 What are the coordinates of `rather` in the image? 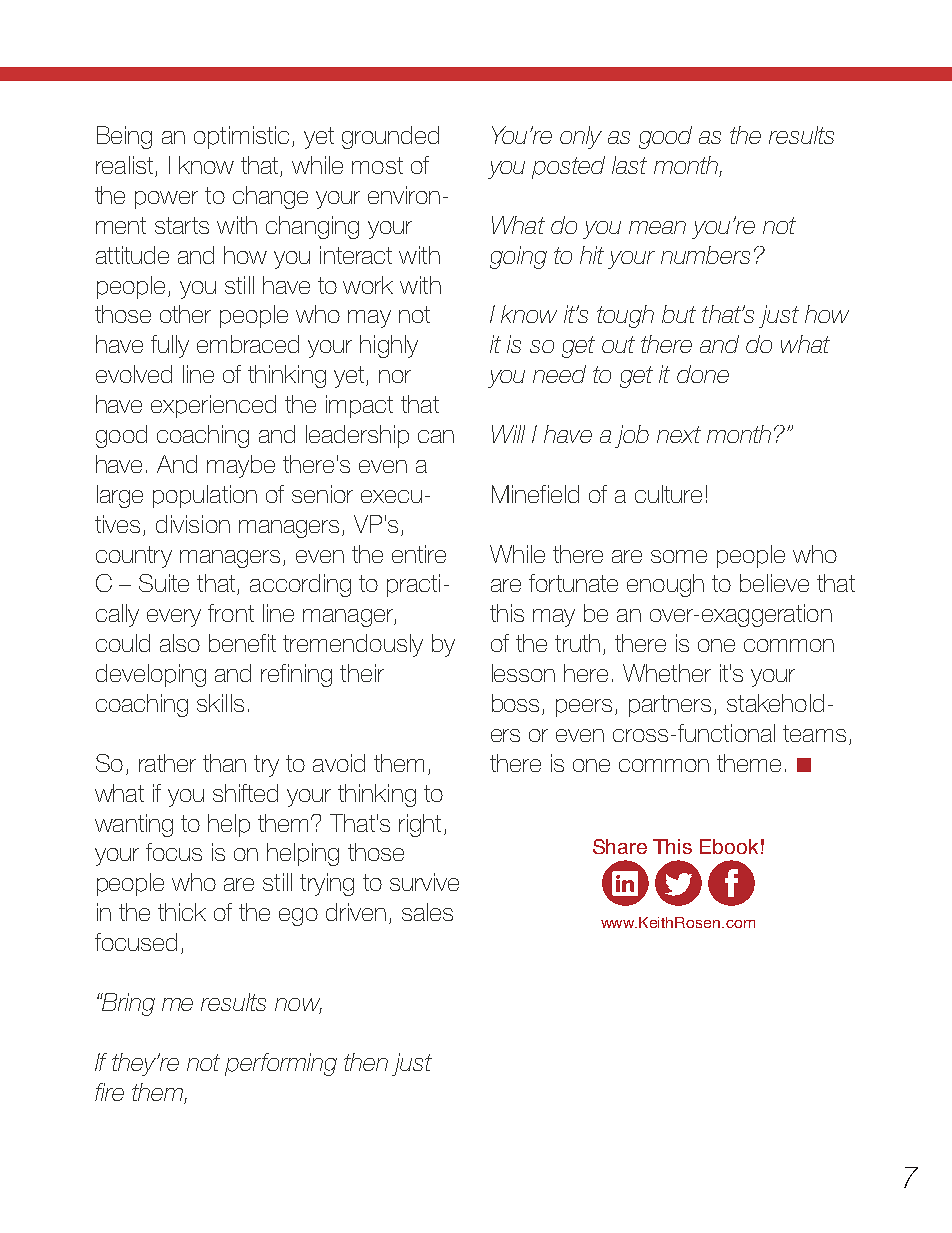 It's located at (167, 763).
